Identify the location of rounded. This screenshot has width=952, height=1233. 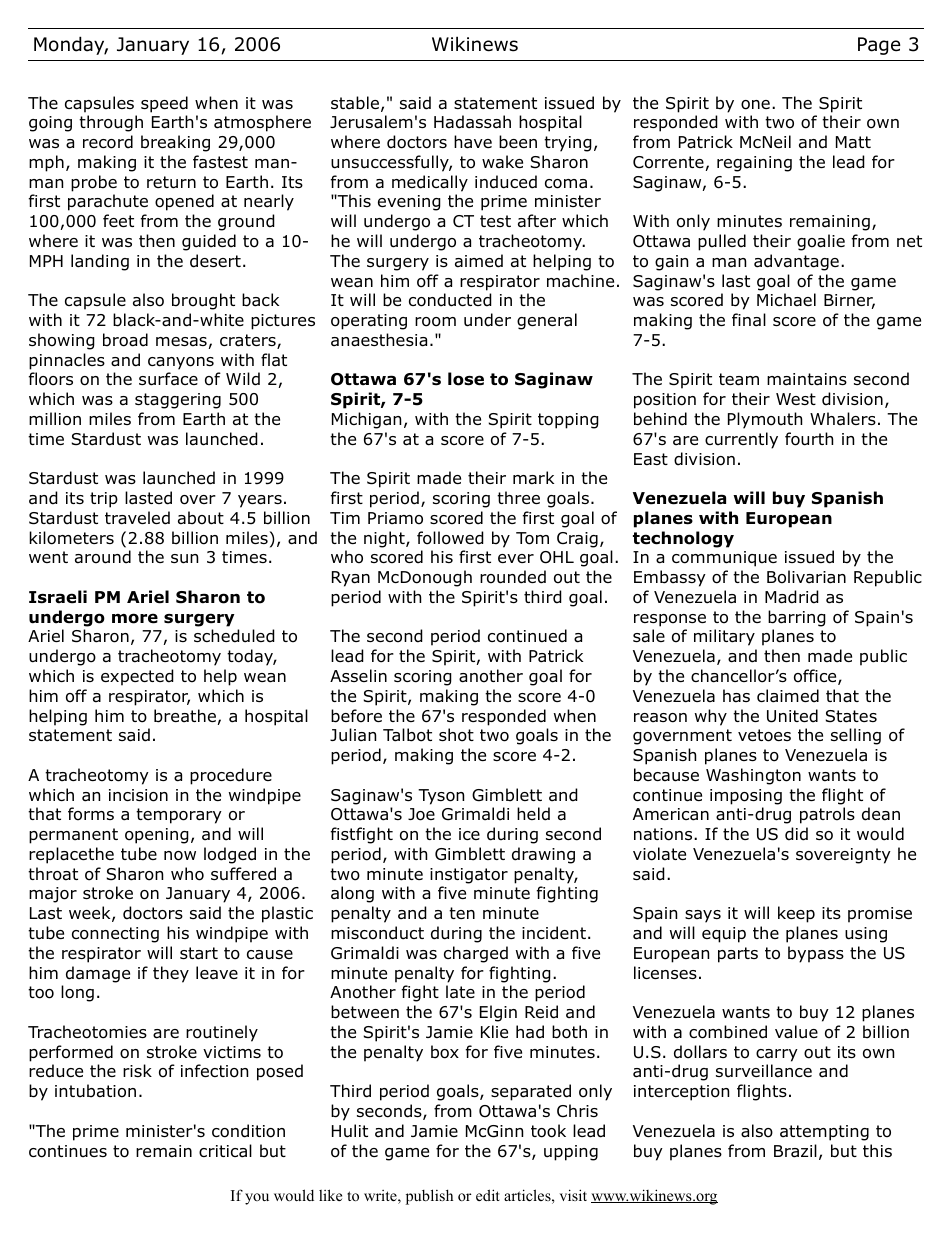
(513, 577).
